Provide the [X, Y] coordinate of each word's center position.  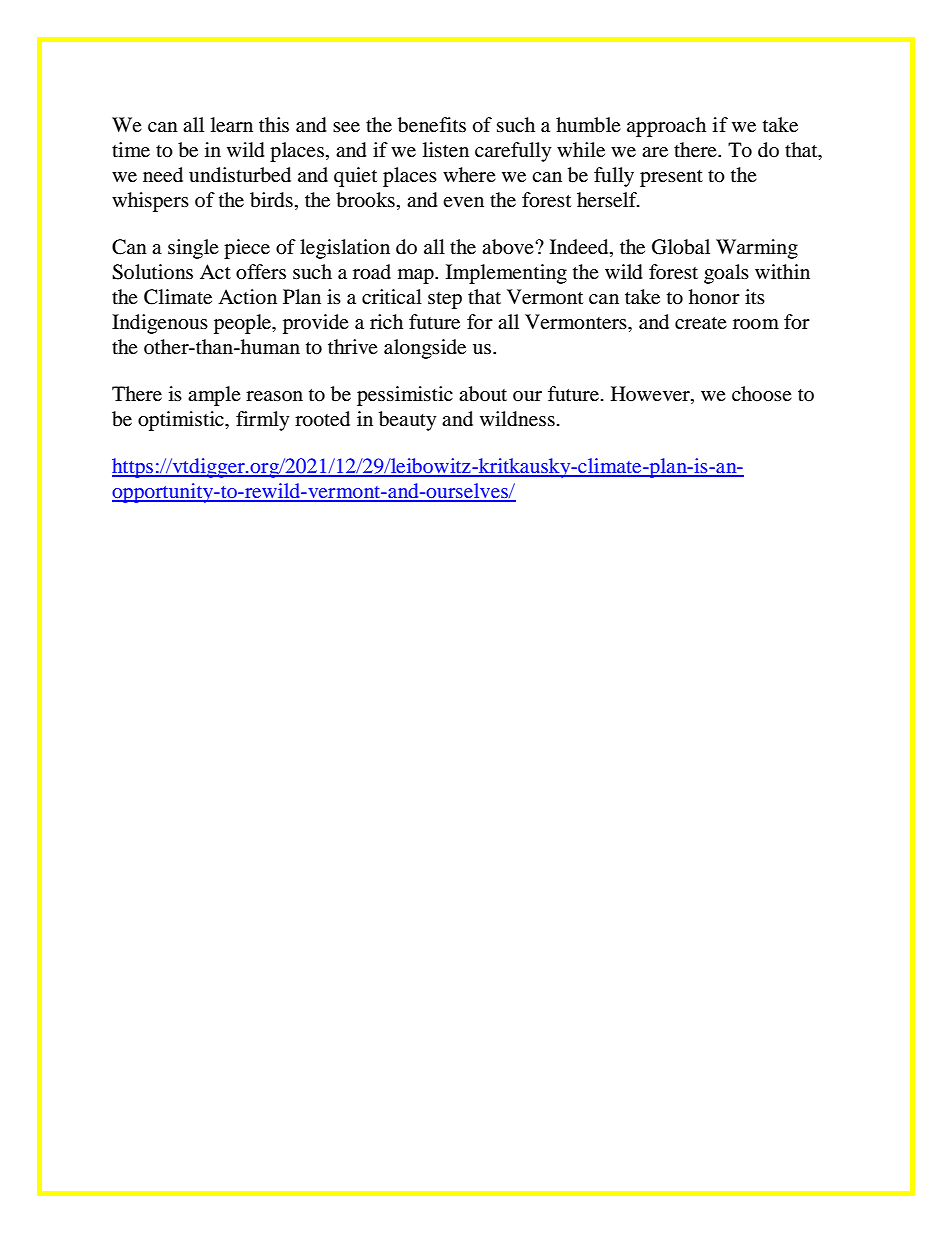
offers [261, 272]
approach [666, 127]
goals [726, 274]
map [417, 276]
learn [232, 125]
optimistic [182, 421]
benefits [432, 125]
